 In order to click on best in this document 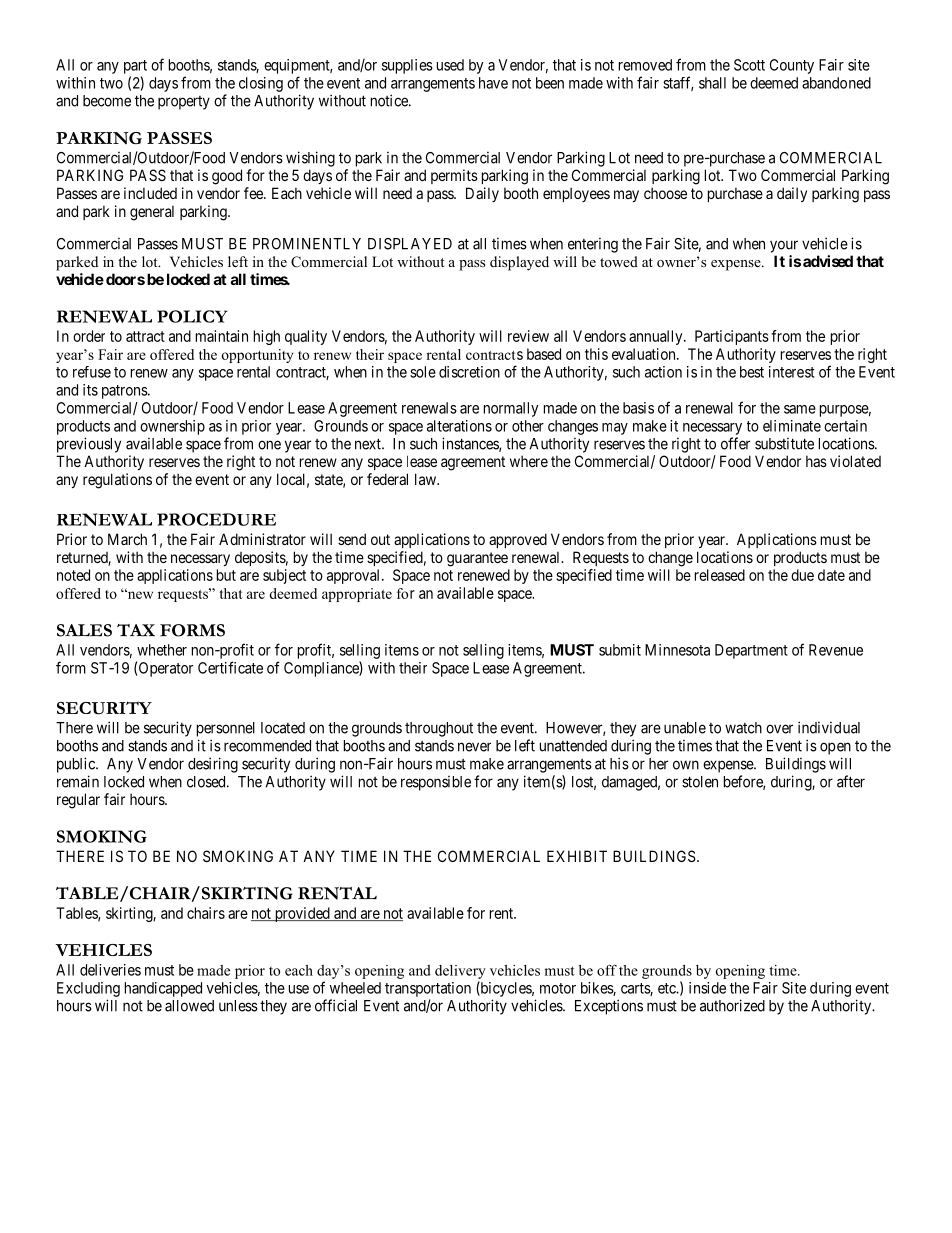, I will do `click(752, 372)`.
